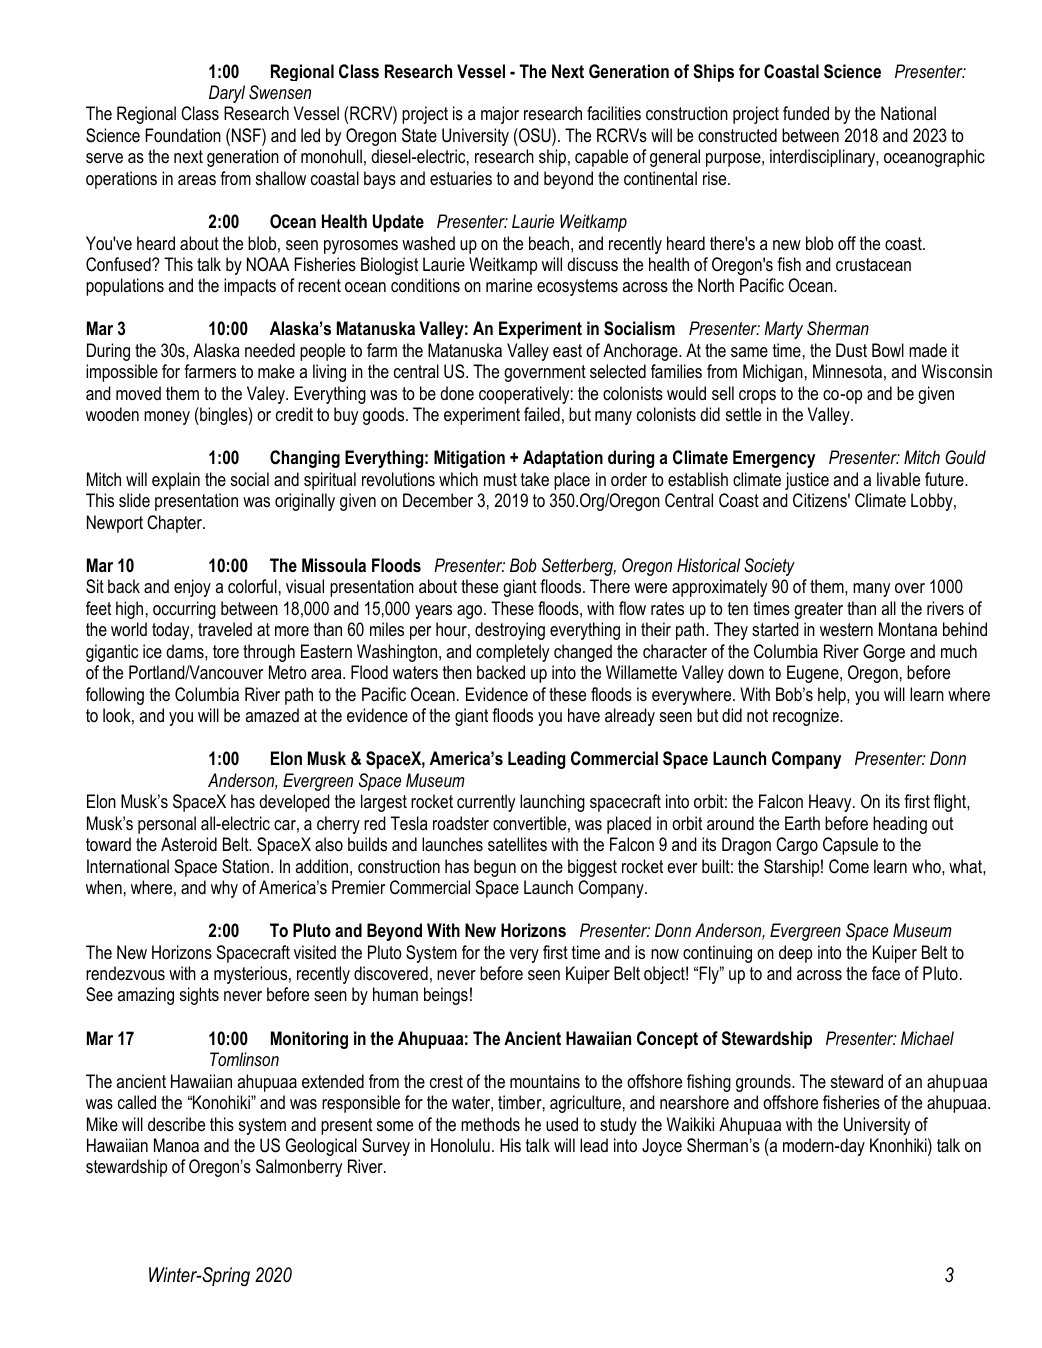  What do you see at coordinates (846, 629) in the screenshot?
I see `western` at bounding box center [846, 629].
